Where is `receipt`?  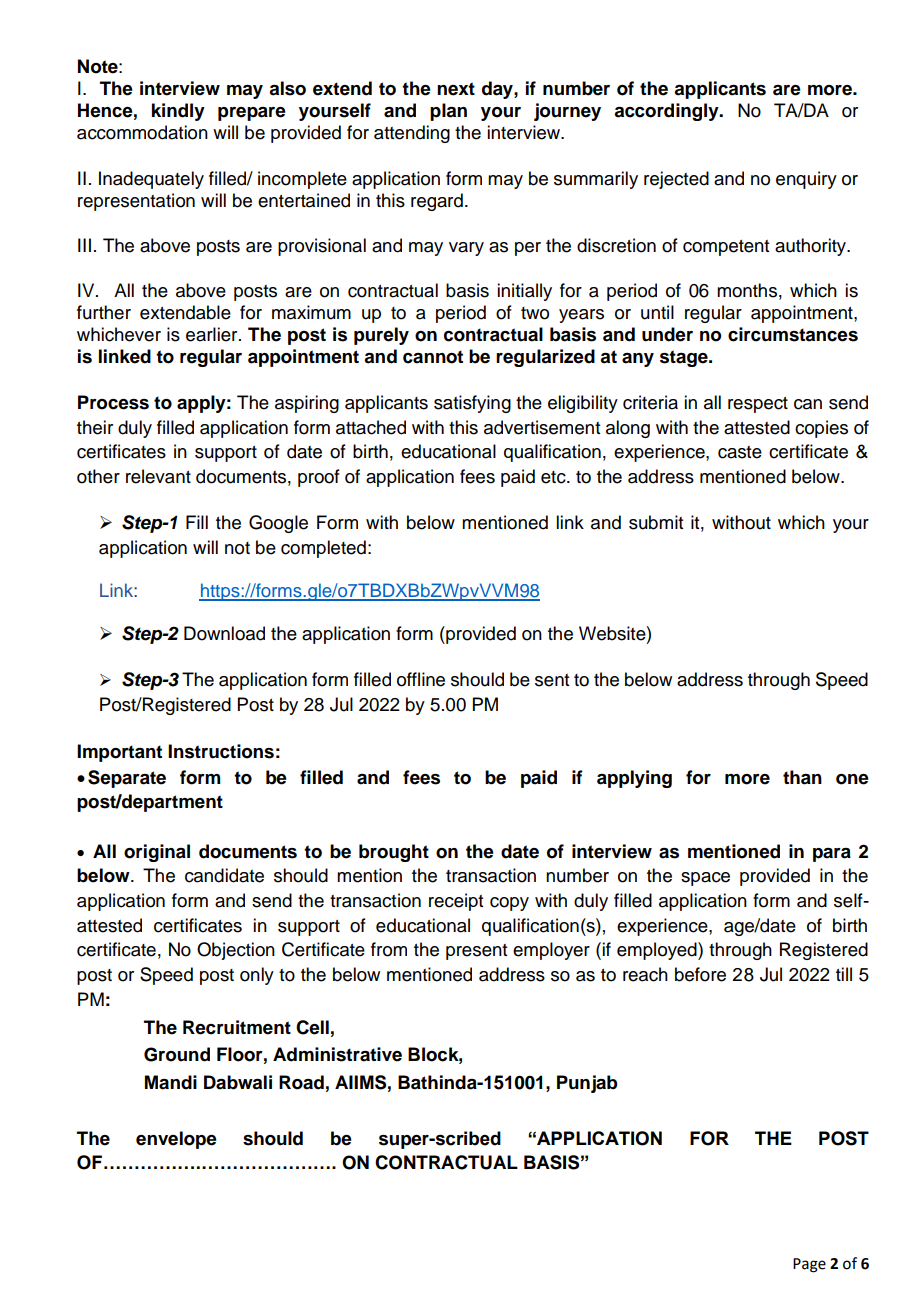 receipt is located at coordinates (456, 902).
